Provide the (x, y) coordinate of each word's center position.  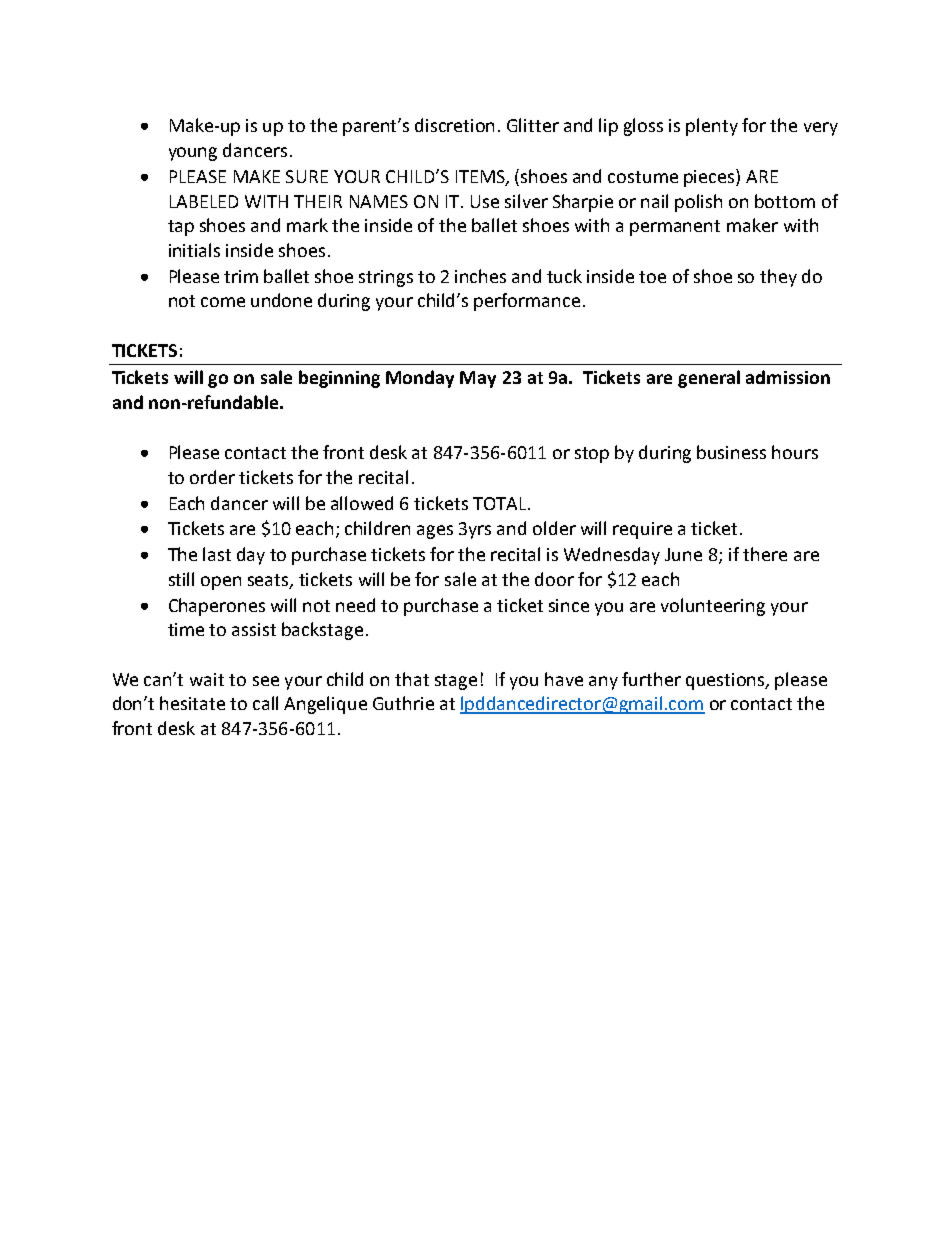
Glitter (533, 125)
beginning (339, 379)
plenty (712, 127)
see (266, 681)
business (731, 452)
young (193, 154)
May (478, 379)
